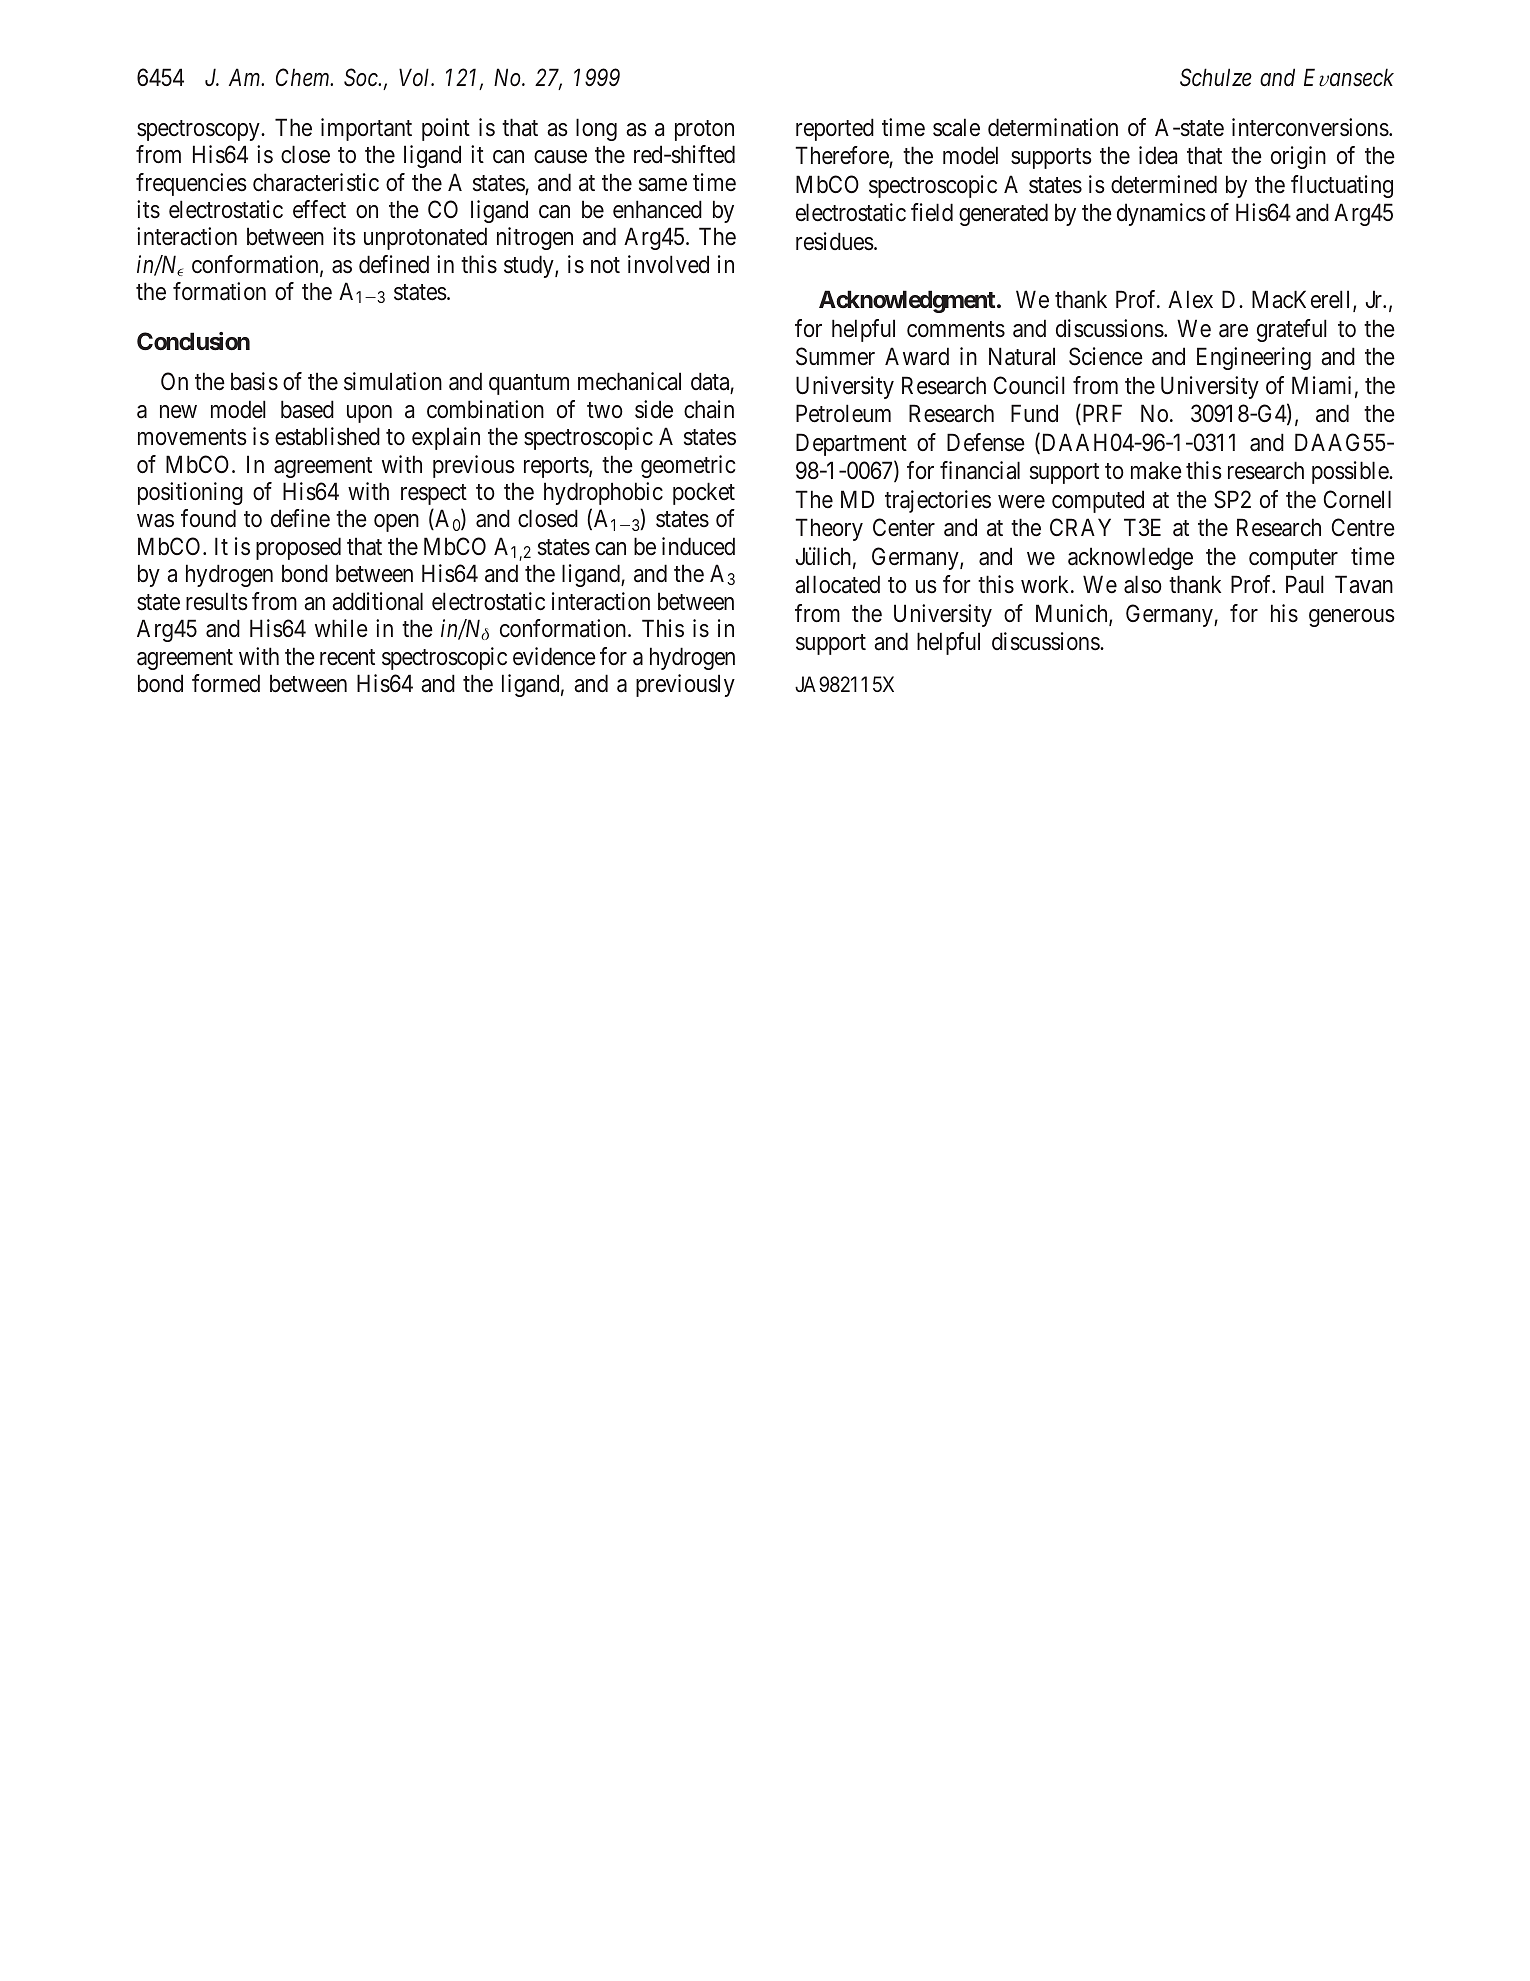 The image size is (1530, 1981). I want to click on make, so click(1156, 470).
